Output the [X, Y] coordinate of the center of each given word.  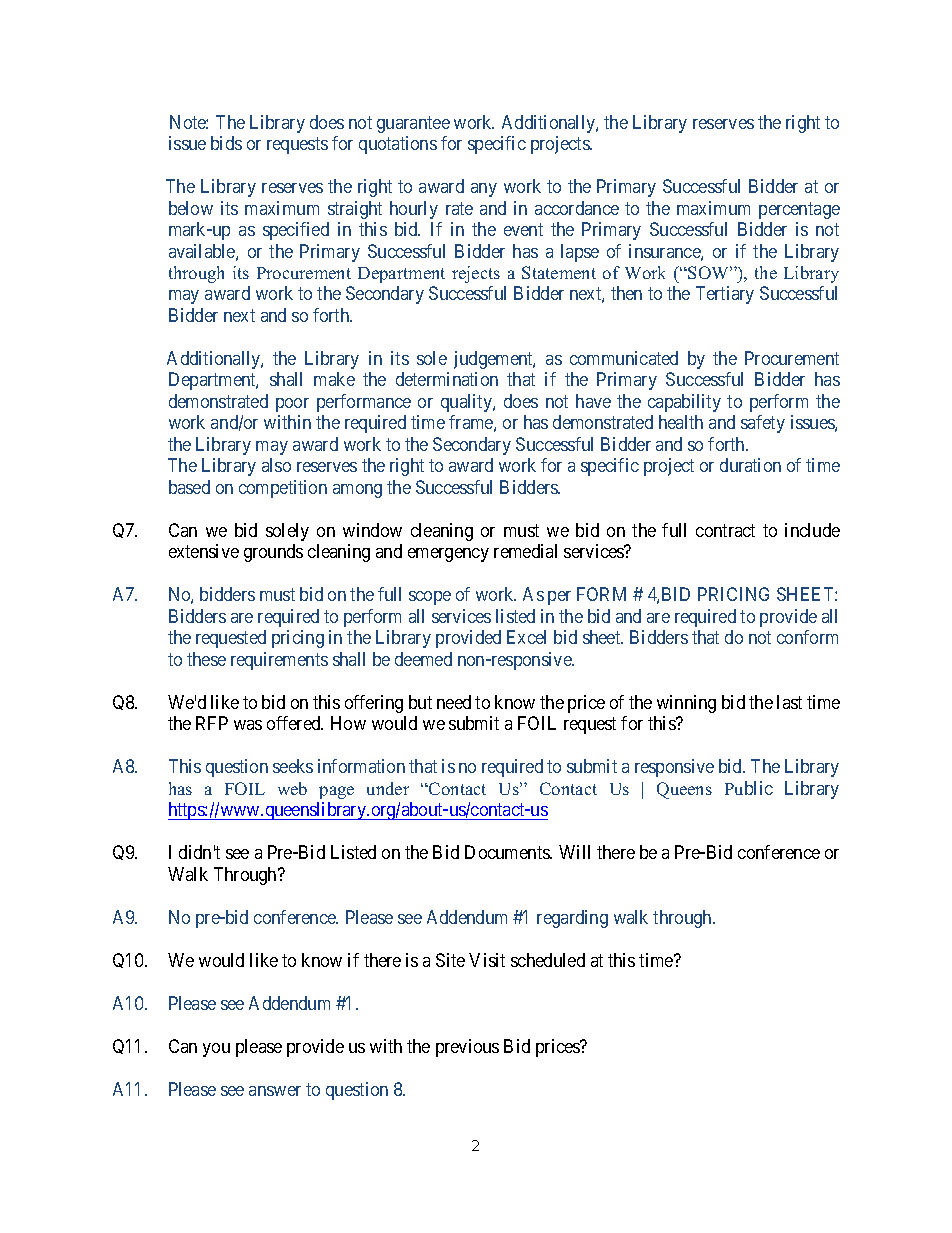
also [276, 465]
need [454, 702]
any [484, 190]
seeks [293, 766]
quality [467, 403]
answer [275, 1091]
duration [750, 465]
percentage [799, 210]
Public [749, 788]
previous [467, 1048]
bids [226, 143]
